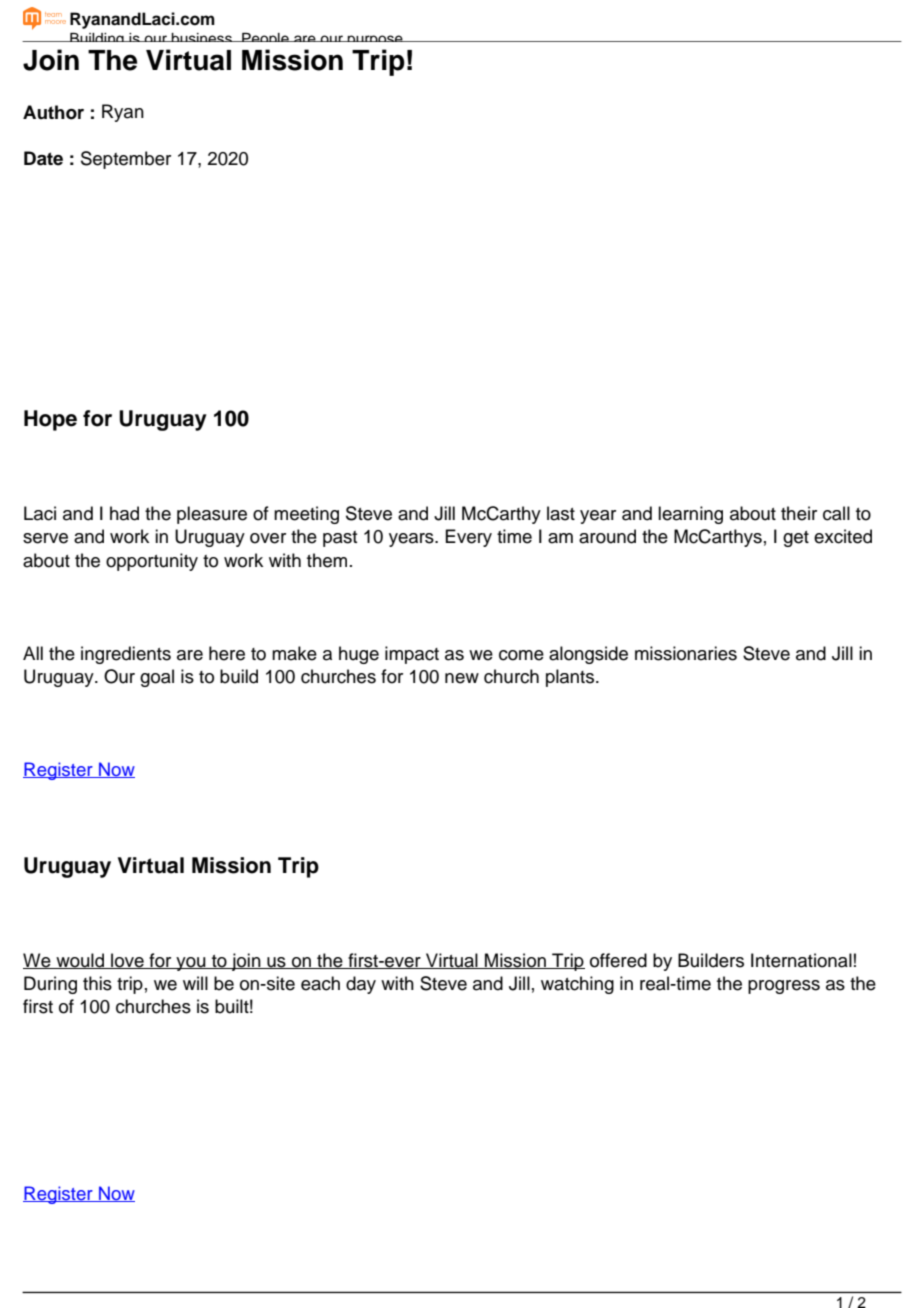 The height and width of the screenshot is (1308, 924). Describe the element at coordinates (801, 960) in the screenshot. I see `International` at that location.
